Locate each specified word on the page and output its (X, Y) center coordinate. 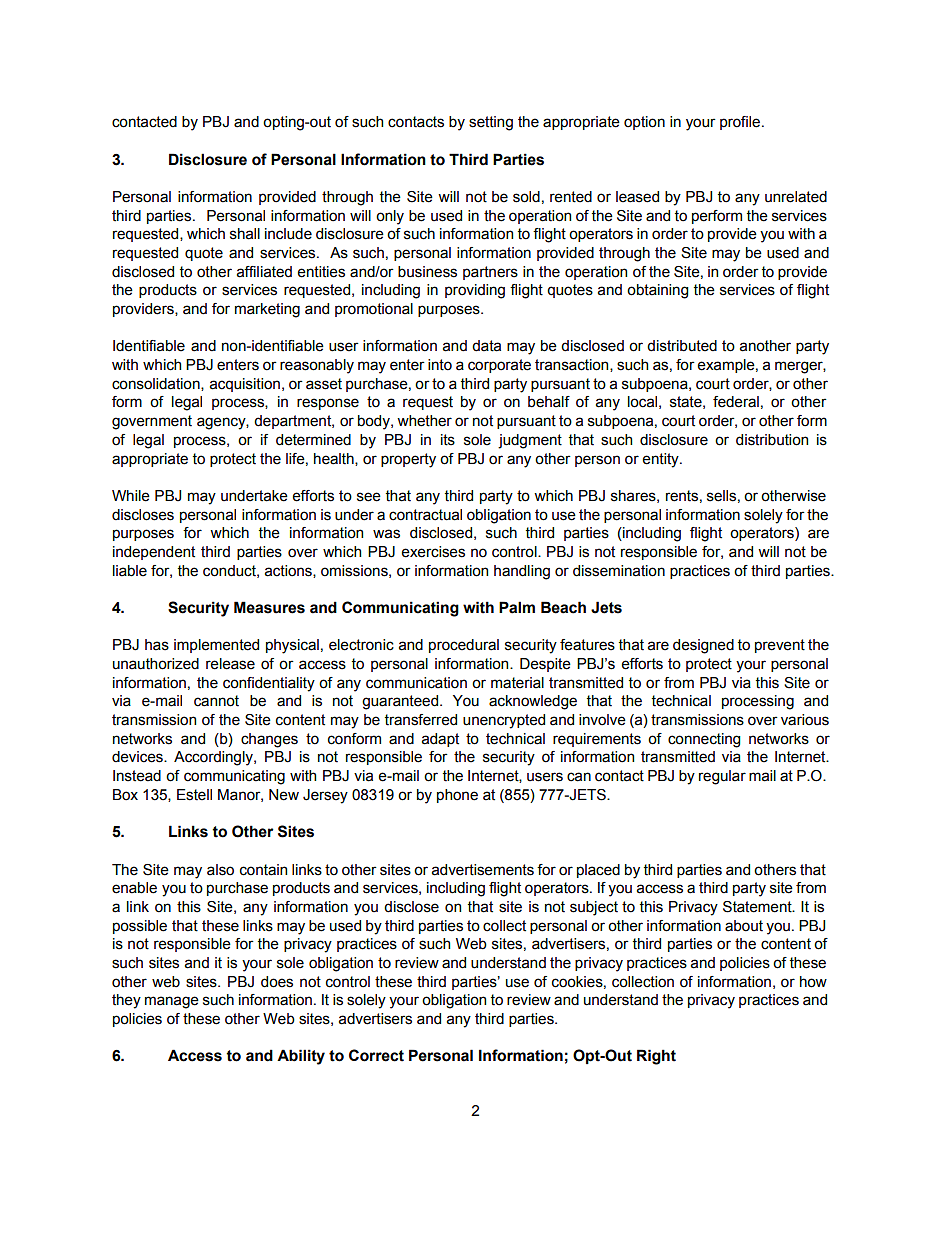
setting (491, 123)
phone (457, 796)
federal (736, 402)
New (284, 795)
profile (741, 123)
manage (172, 1002)
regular (722, 777)
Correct (376, 1055)
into (440, 365)
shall (245, 234)
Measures (269, 607)
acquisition (245, 385)
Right (656, 1057)
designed (703, 646)
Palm (517, 607)
